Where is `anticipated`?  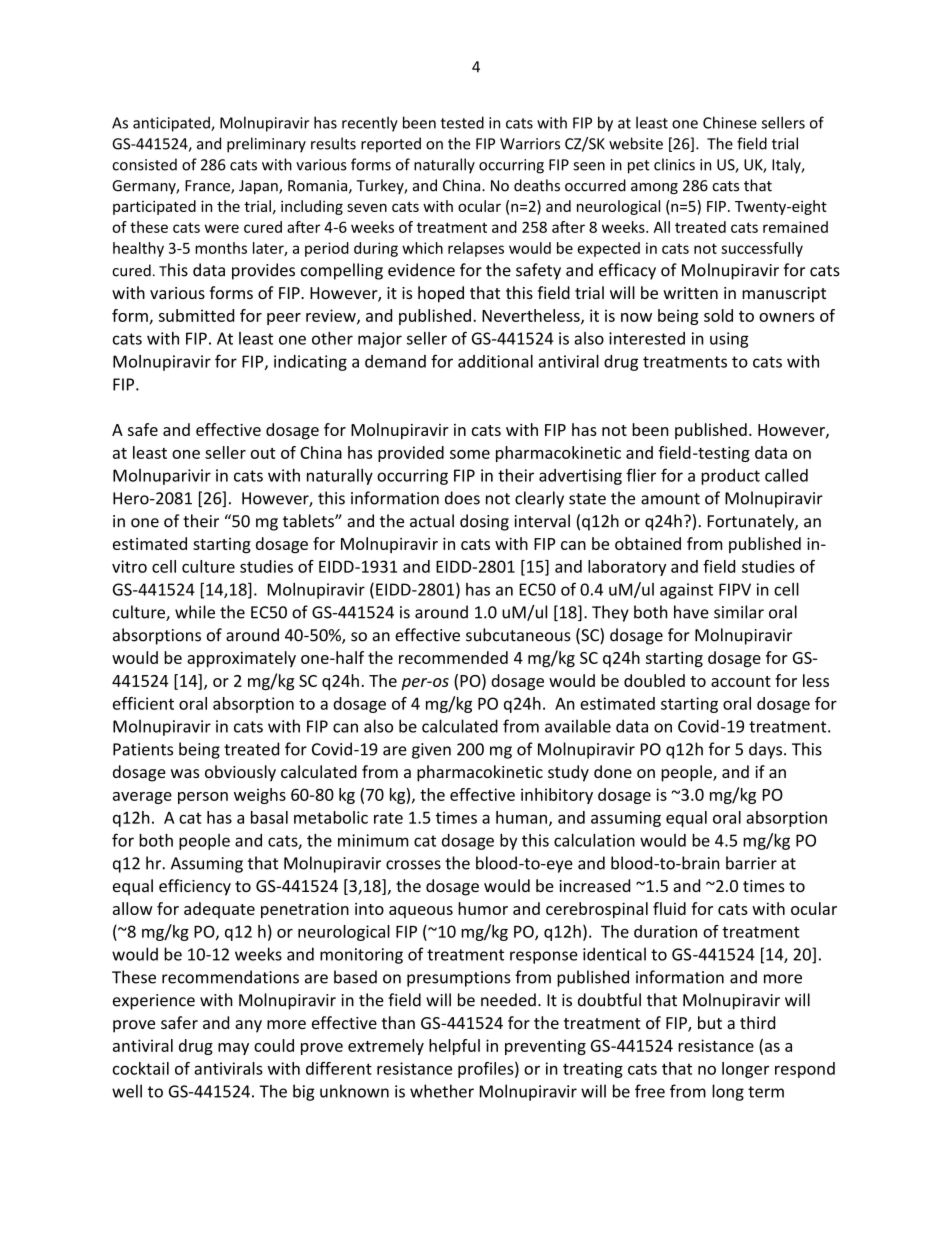 anticipated is located at coordinates (172, 124).
